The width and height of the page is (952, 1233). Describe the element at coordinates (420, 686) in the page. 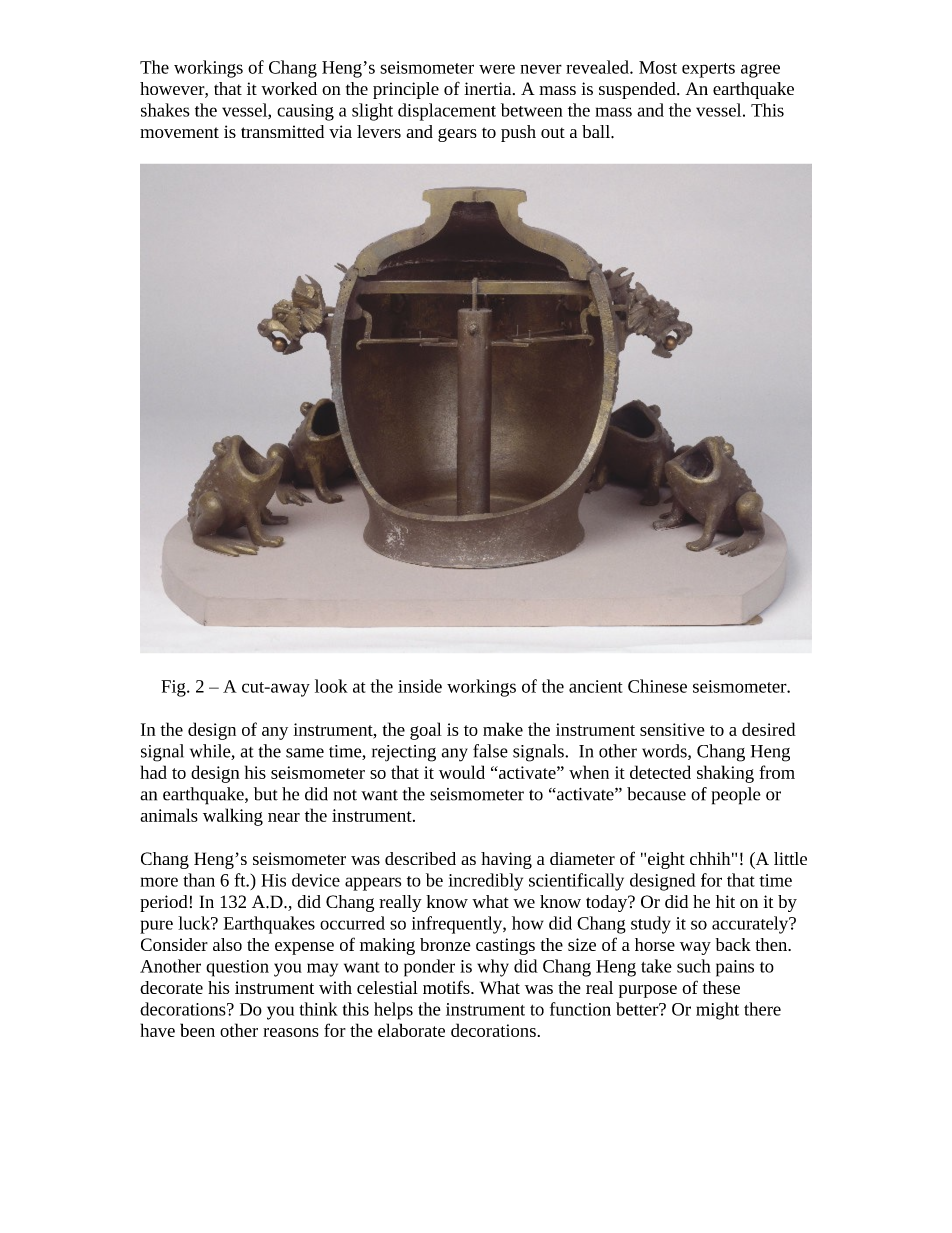

I see `inside` at that location.
